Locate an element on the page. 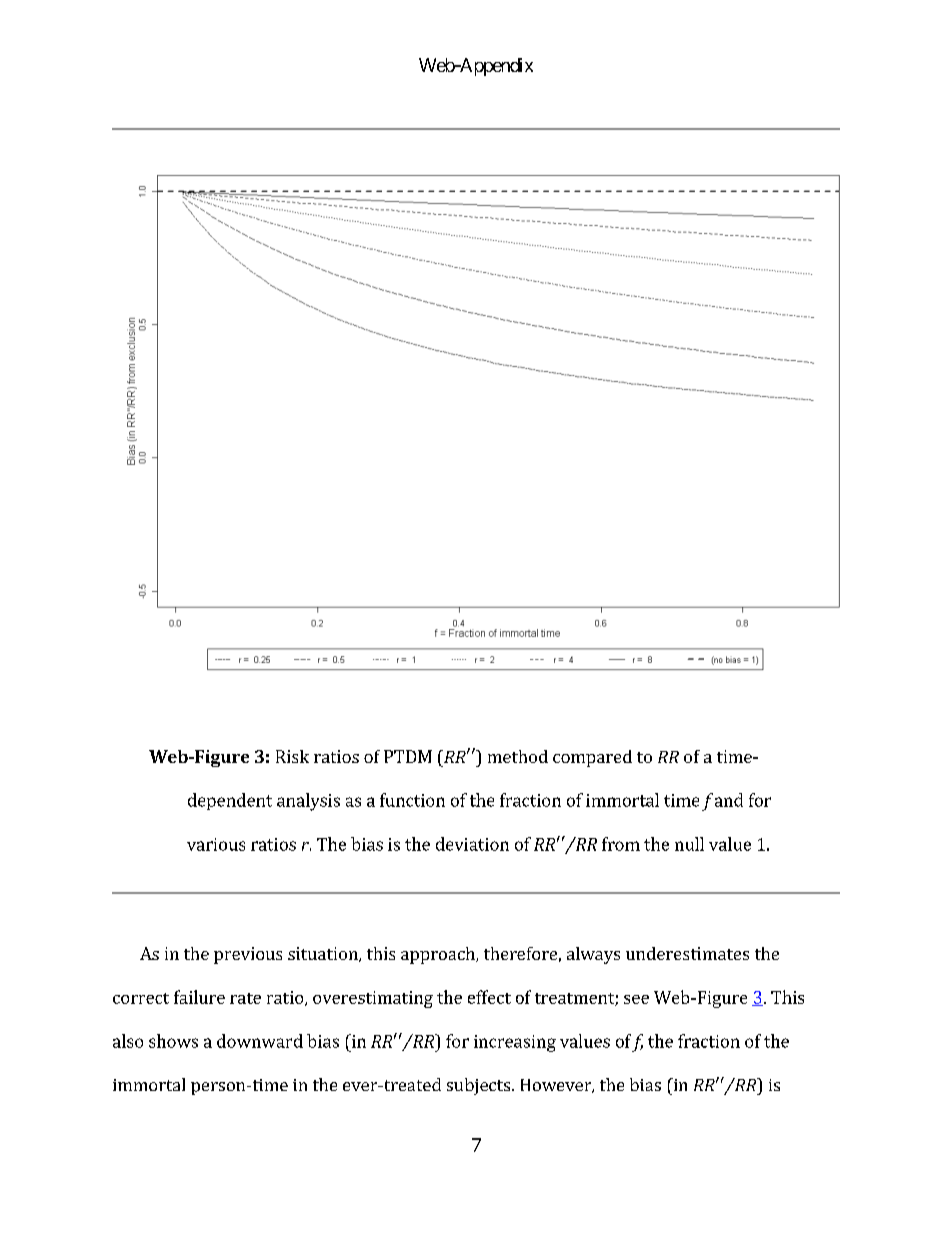 This image has height=1233, width=952. method is located at coordinates (518, 756).
